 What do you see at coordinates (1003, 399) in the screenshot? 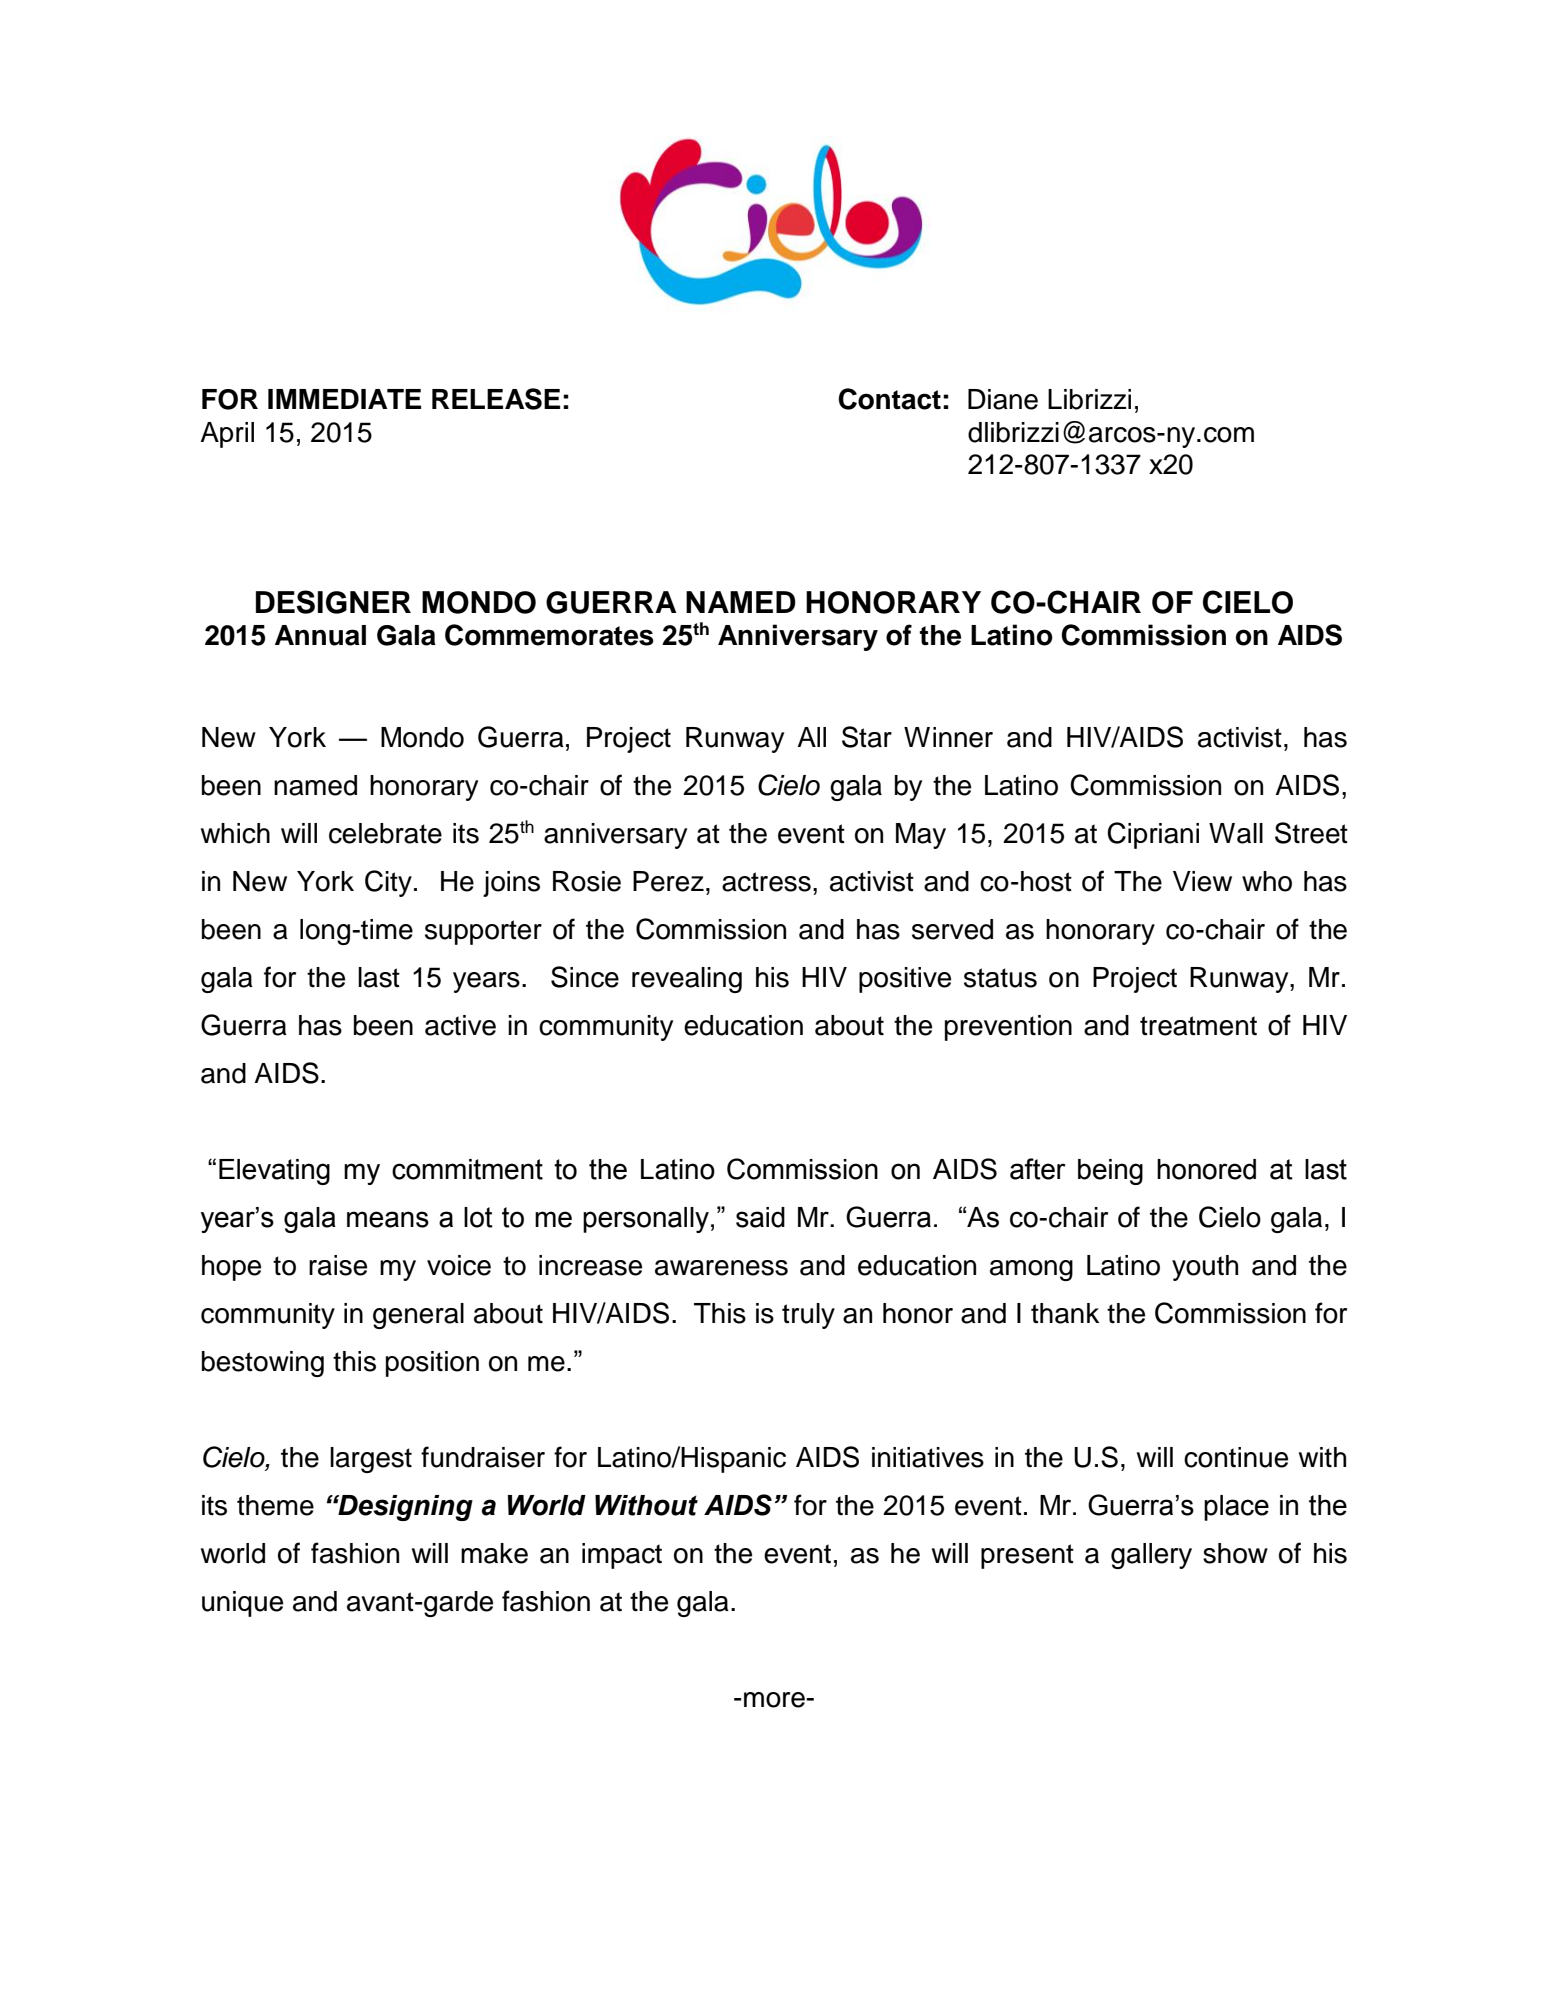
I see `Diane` at bounding box center [1003, 399].
